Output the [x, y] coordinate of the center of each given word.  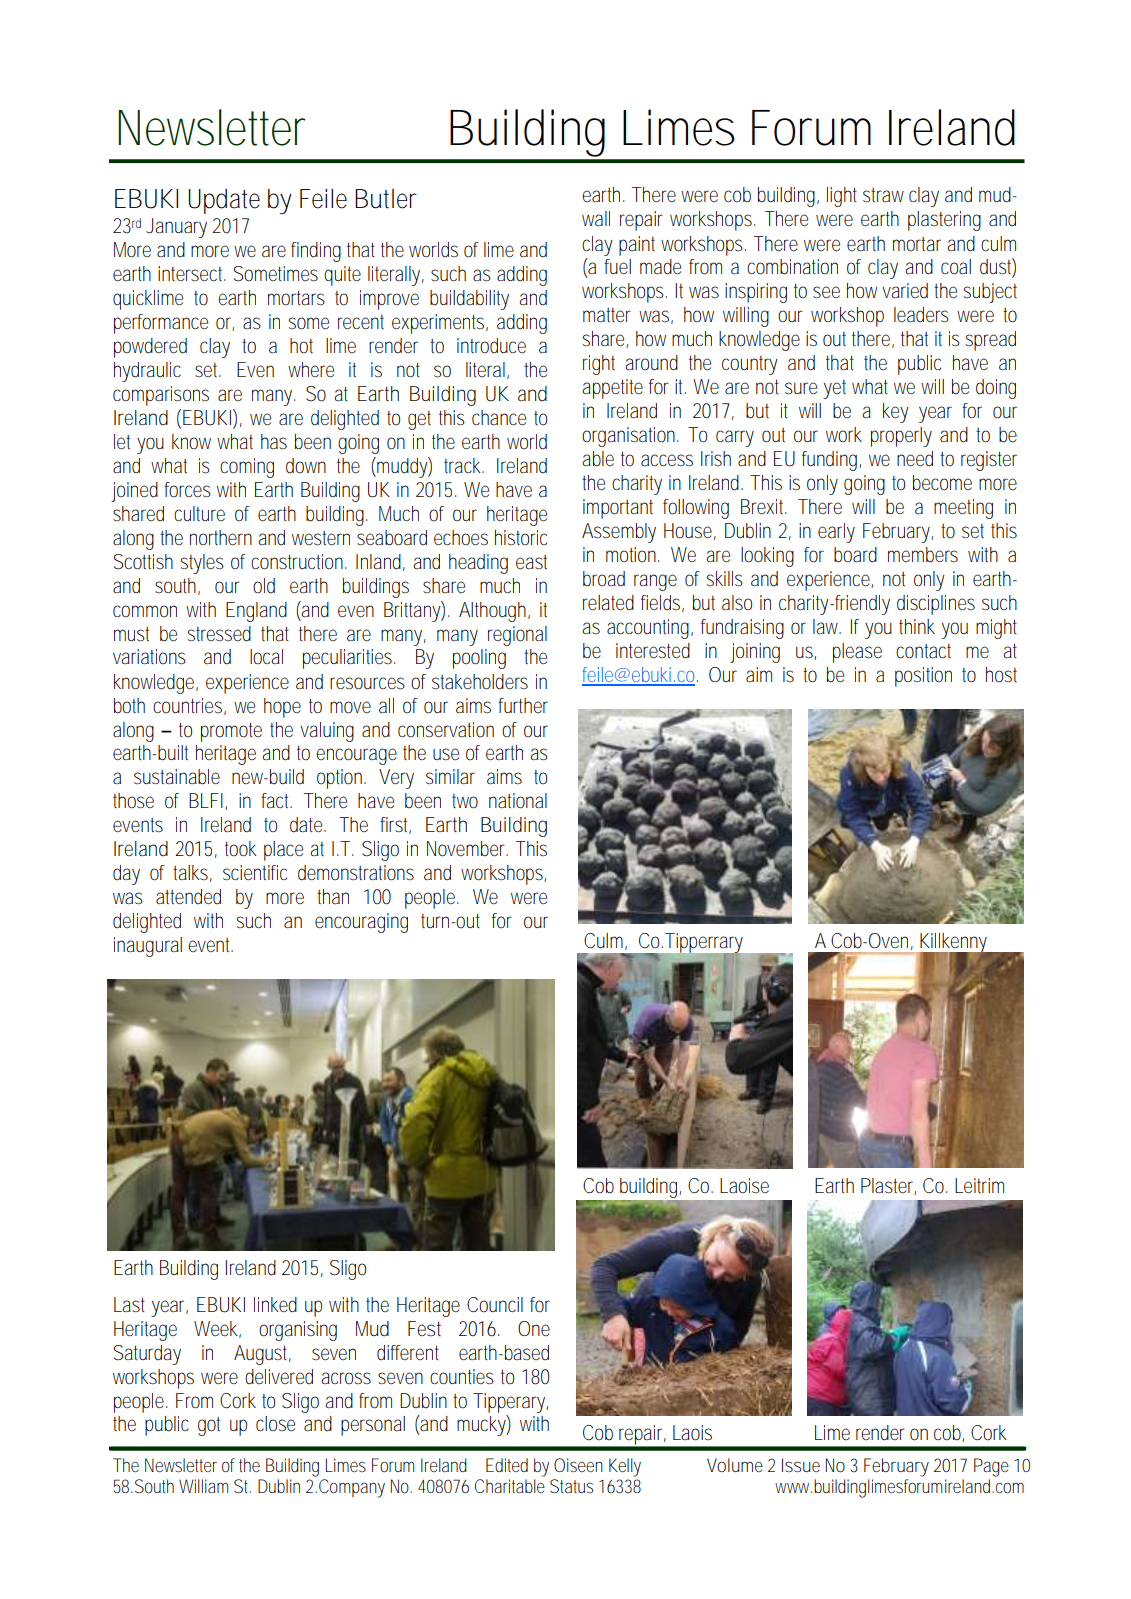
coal [956, 267]
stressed [219, 634]
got [209, 1426]
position [923, 677]
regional [517, 636]
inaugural [148, 947]
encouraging [361, 923]
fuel [617, 267]
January [176, 228]
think [917, 626]
